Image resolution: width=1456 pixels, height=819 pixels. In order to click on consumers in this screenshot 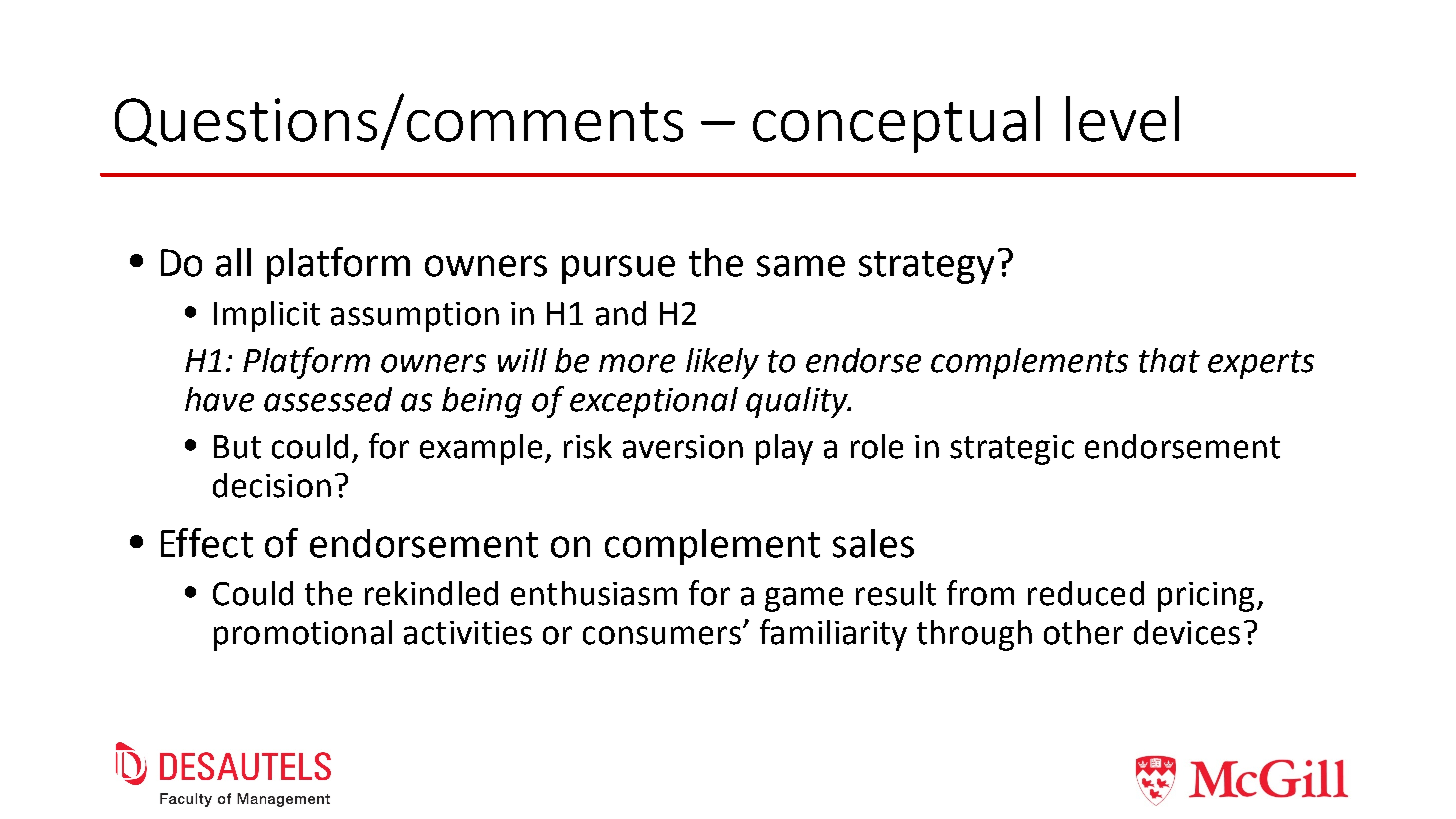, I will do `click(662, 635)`.
